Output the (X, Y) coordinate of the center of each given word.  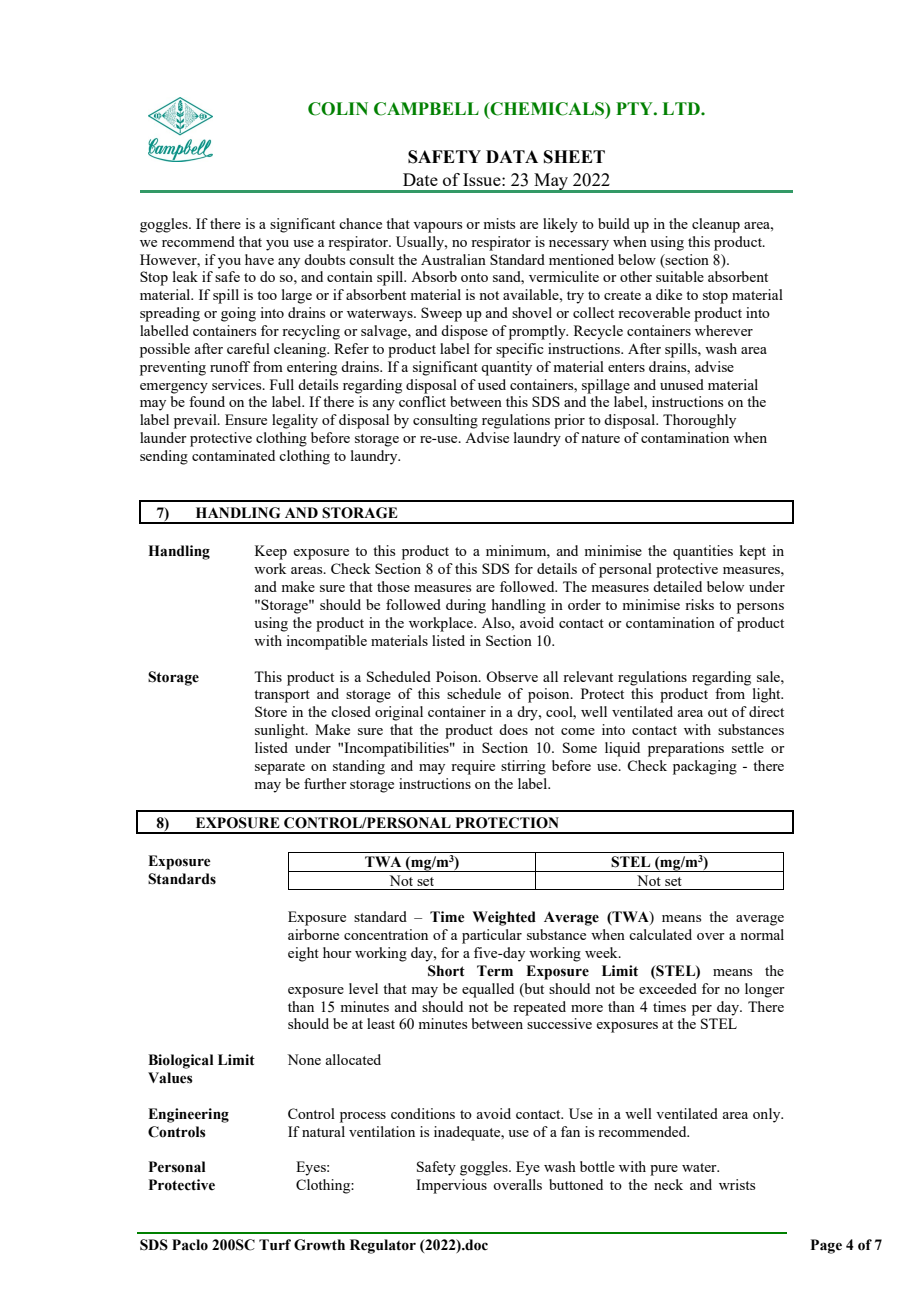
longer (765, 990)
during (466, 606)
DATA (512, 156)
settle (748, 747)
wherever (724, 330)
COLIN (338, 109)
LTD (682, 108)
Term (495, 971)
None (304, 1059)
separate (280, 768)
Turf (275, 1245)
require (473, 767)
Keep (271, 552)
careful (248, 348)
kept (752, 552)
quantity (506, 368)
